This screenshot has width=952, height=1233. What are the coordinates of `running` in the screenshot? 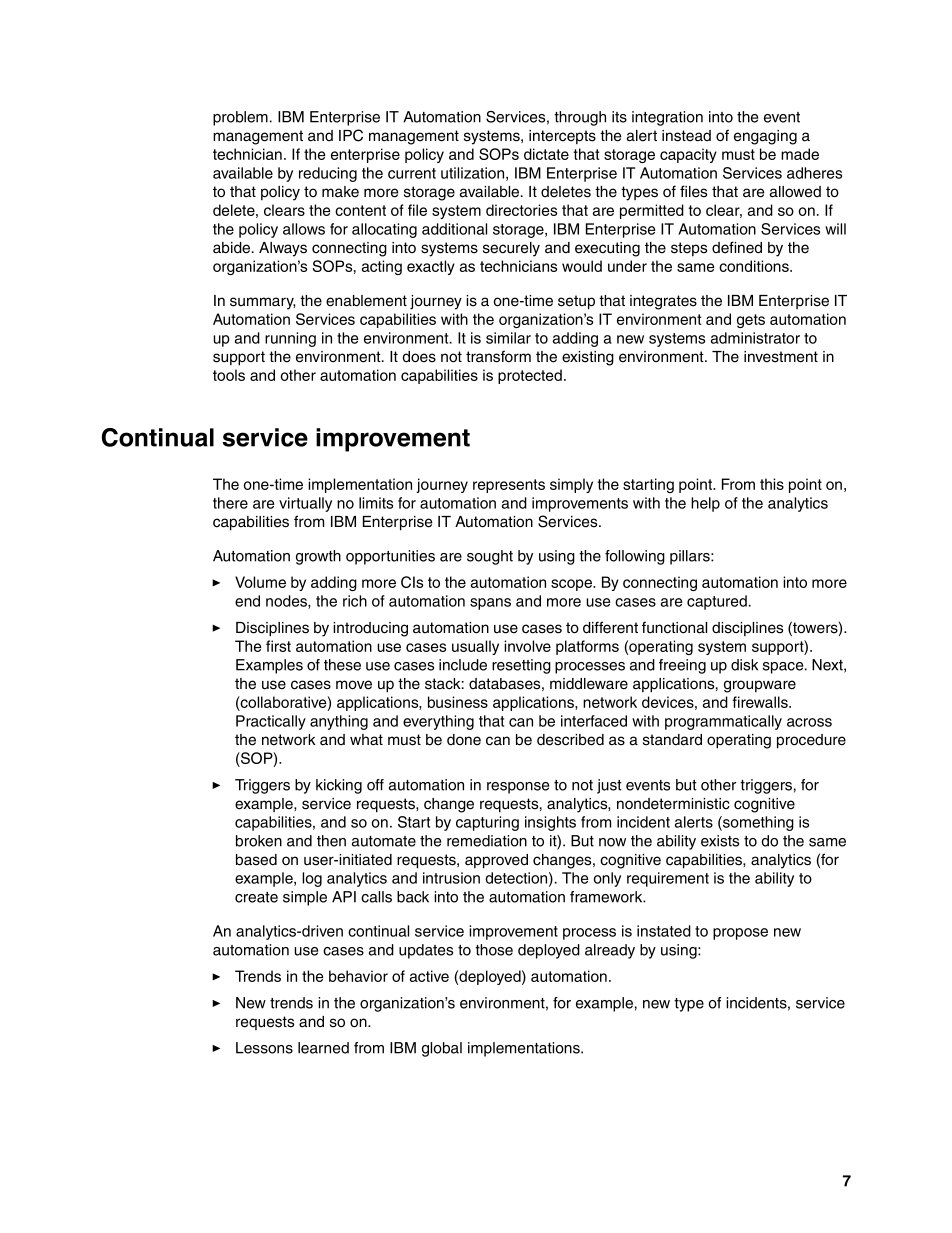 It's located at (290, 339).
